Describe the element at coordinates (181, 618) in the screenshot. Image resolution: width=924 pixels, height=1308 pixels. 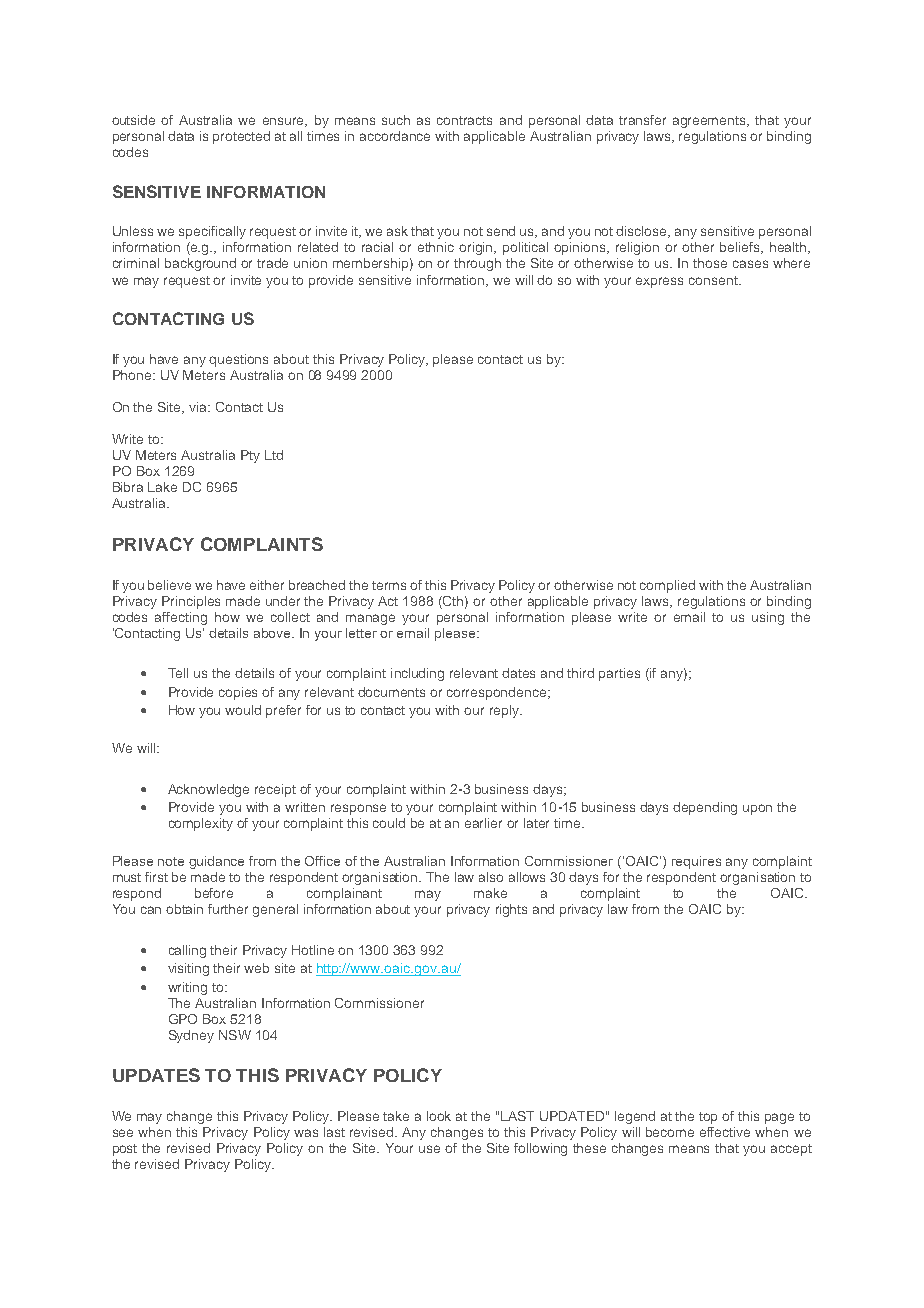
I see `affecting` at that location.
